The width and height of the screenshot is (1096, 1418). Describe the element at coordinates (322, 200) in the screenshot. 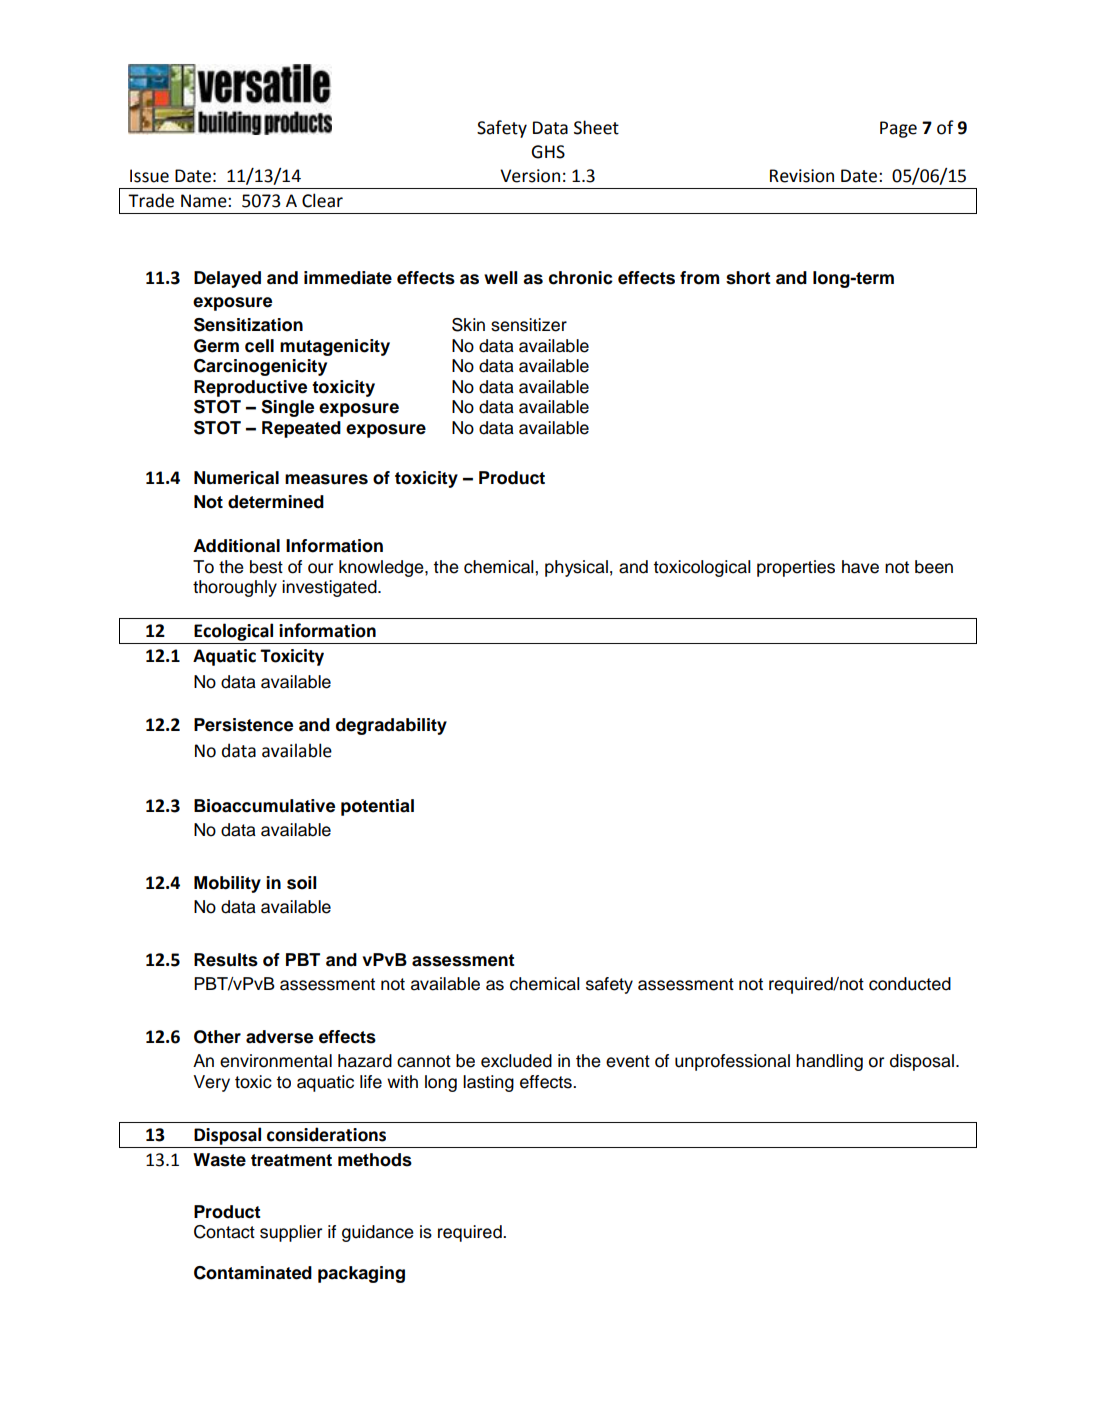

I see `Clear` at that location.
